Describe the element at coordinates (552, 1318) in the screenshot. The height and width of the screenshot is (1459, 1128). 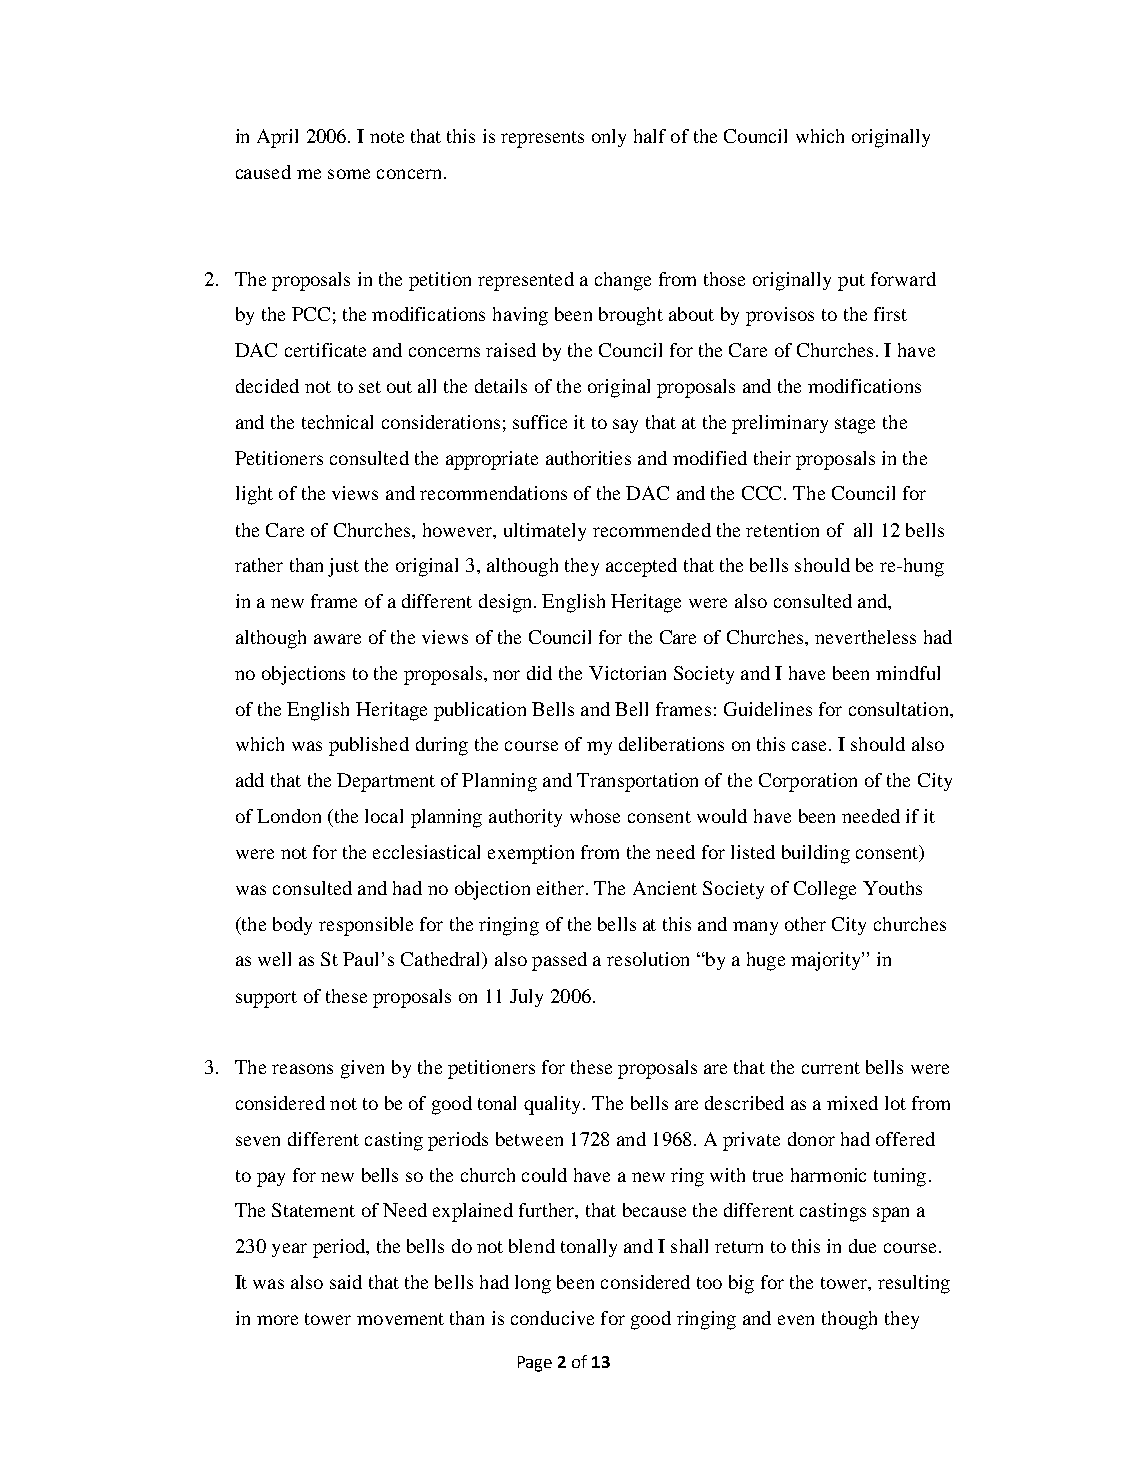
I see `conducive` at that location.
